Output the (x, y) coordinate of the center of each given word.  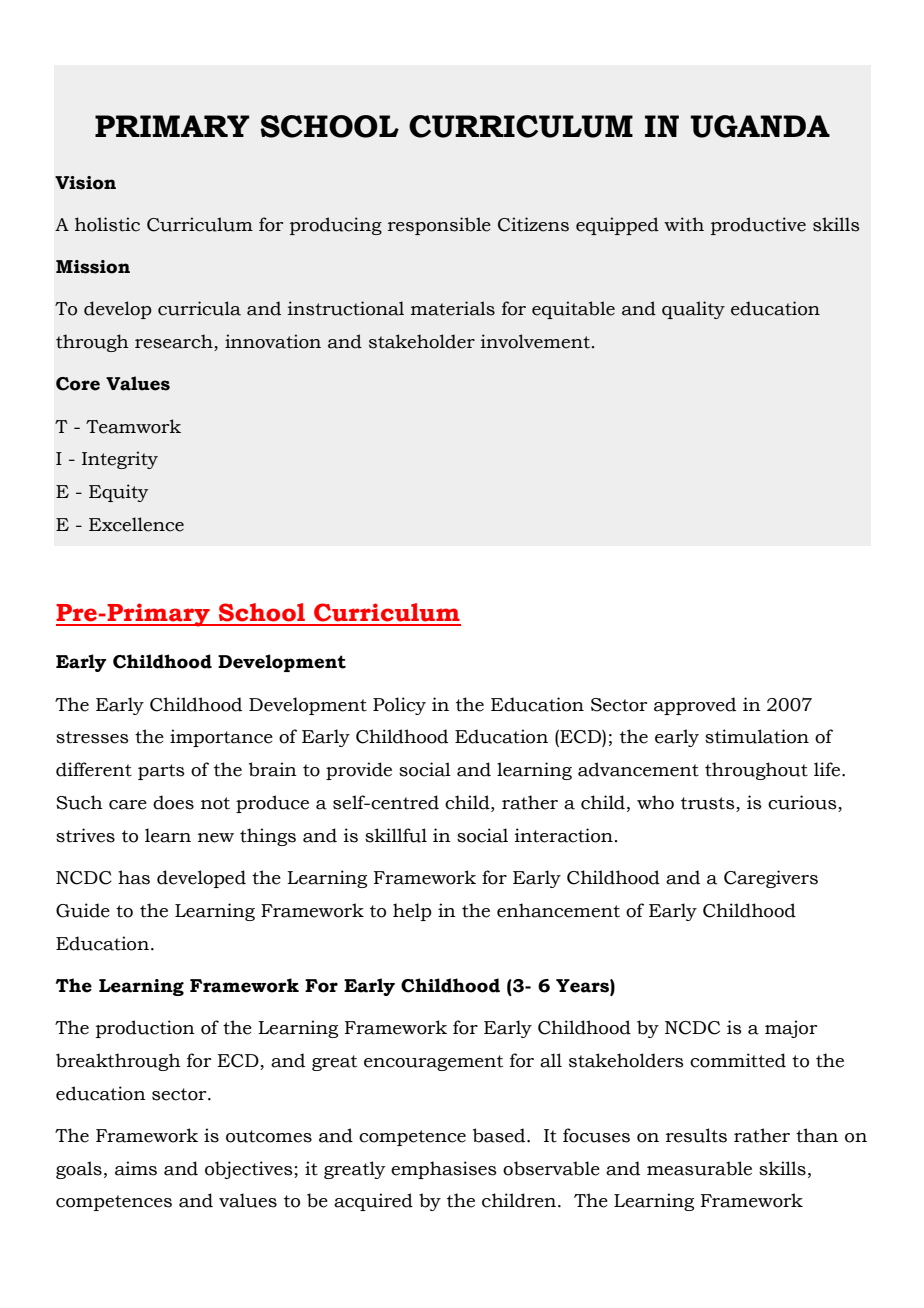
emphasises (444, 1170)
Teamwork (133, 426)
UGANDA (760, 126)
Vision (85, 183)
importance (221, 738)
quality (693, 310)
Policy (399, 706)
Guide (83, 910)
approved (695, 706)
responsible (439, 226)
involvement (535, 341)
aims (136, 1168)
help (412, 912)
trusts (709, 804)
